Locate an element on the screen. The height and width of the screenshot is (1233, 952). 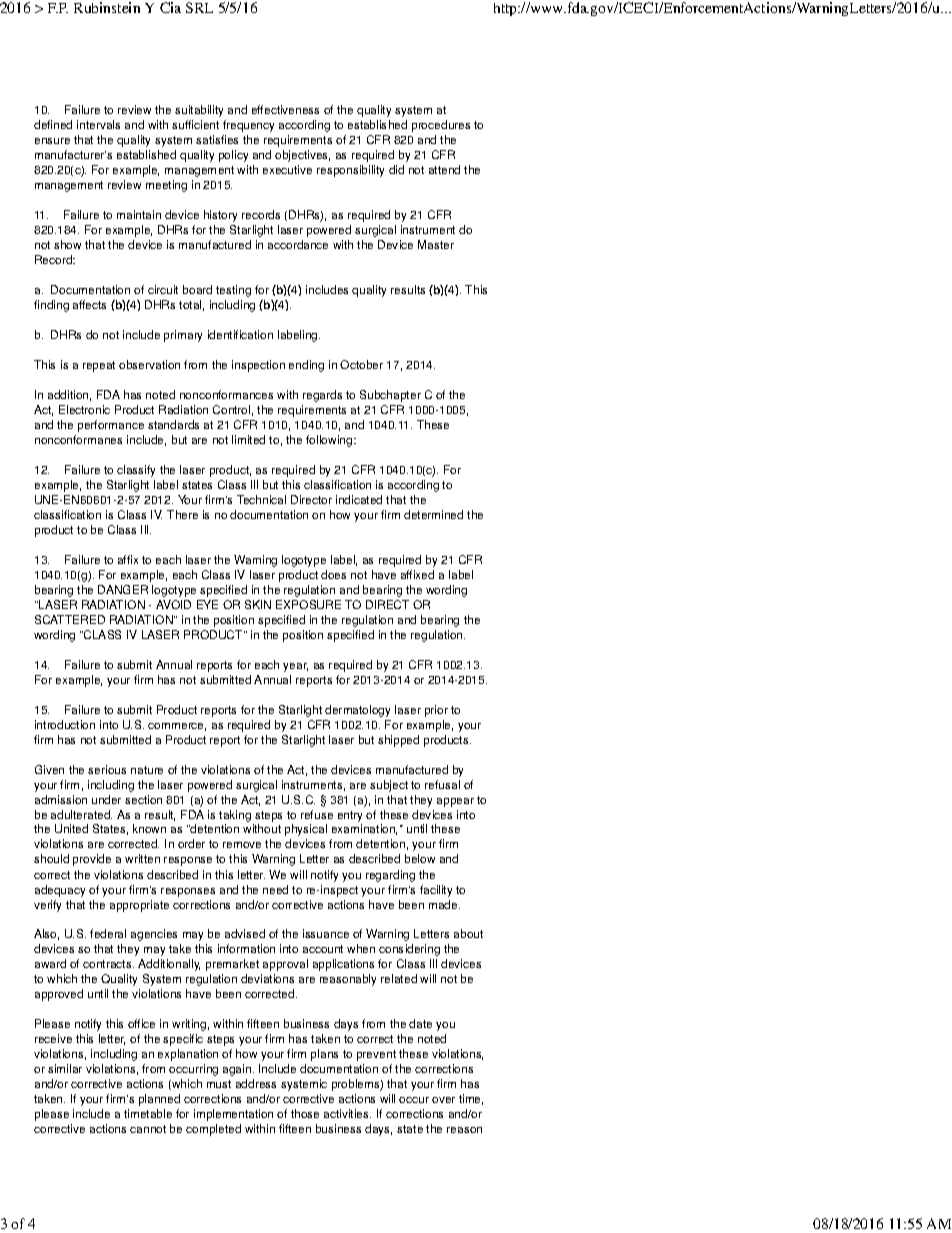
Rubinstein is located at coordinates (107, 7).
